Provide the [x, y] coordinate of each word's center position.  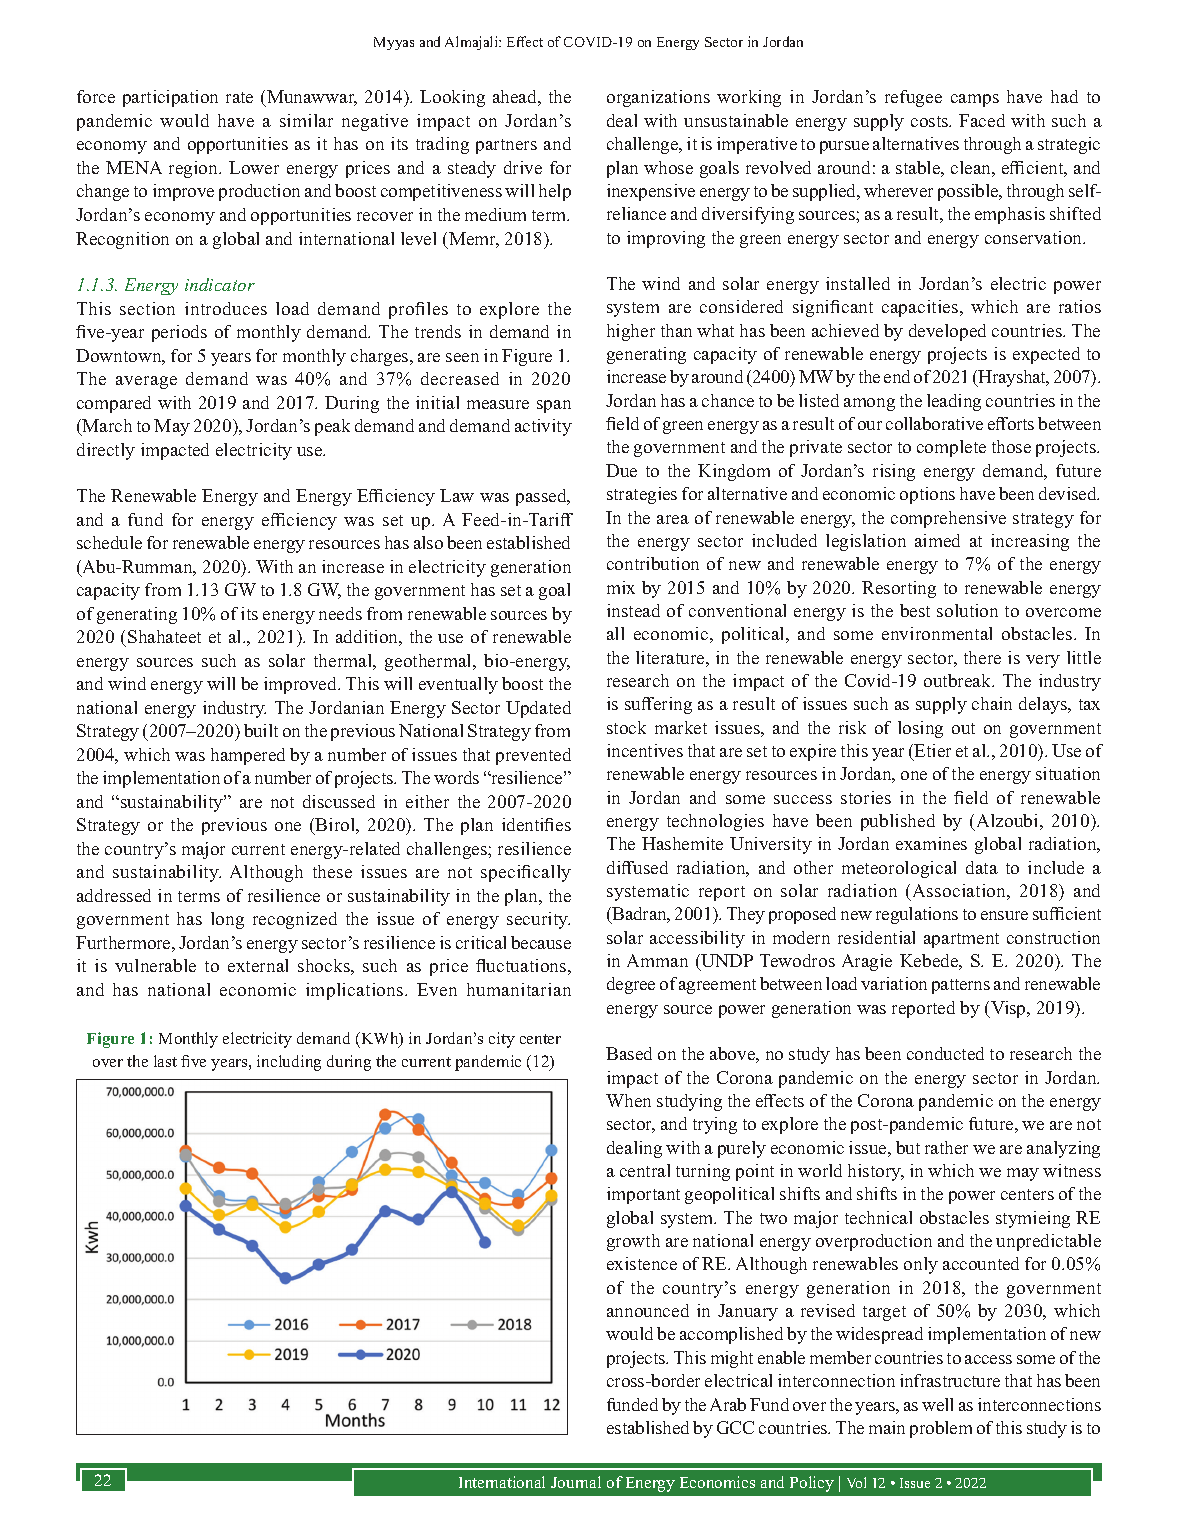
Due [621, 470]
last [165, 1061]
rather [946, 1147]
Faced [982, 120]
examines [931, 843]
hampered [248, 756]
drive [523, 167]
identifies [536, 824]
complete [951, 448]
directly [106, 451]
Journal [576, 1482]
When [628, 1100]
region [194, 169]
